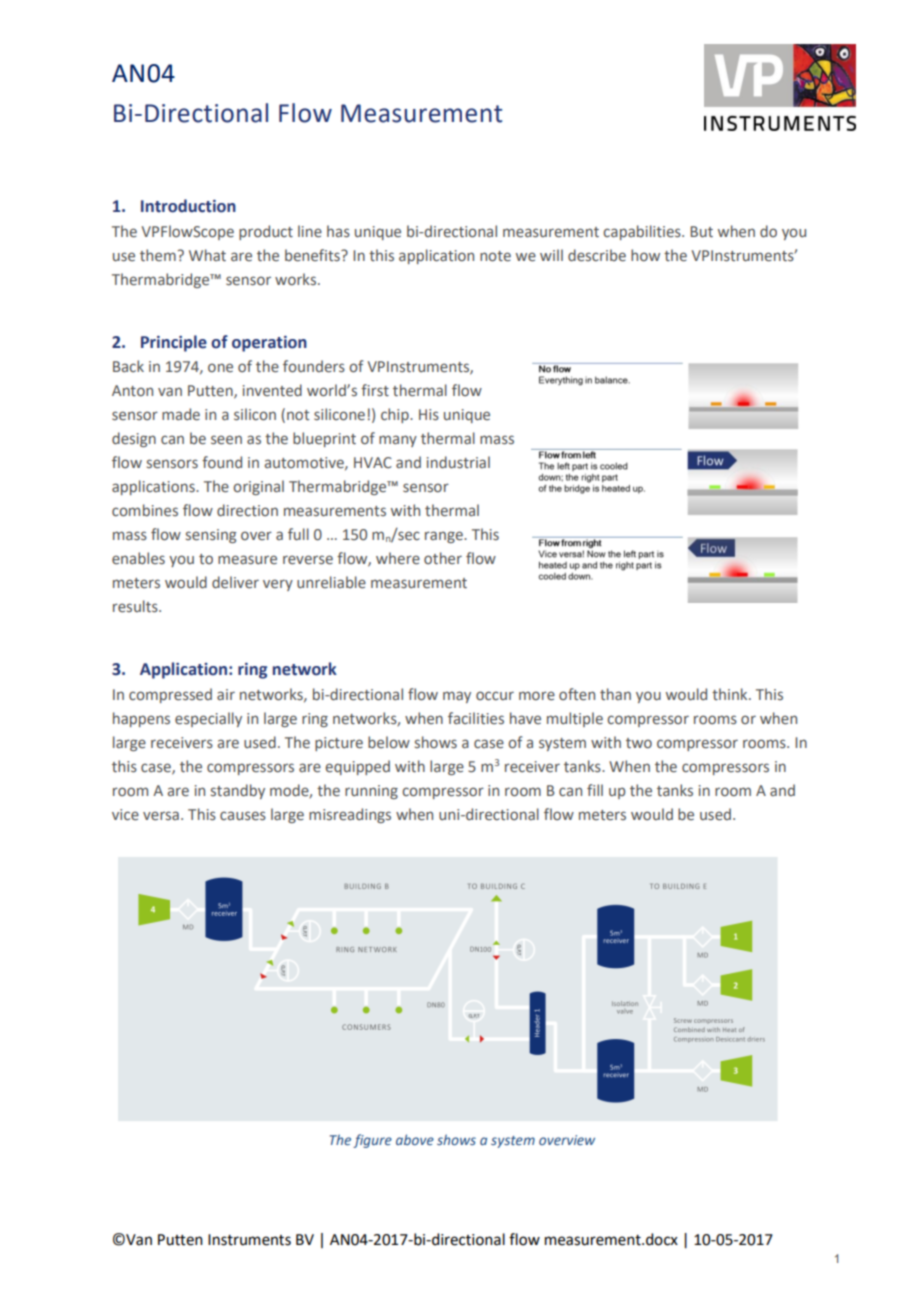  Describe the element at coordinates (207, 255) in the image. I see `What` at that location.
